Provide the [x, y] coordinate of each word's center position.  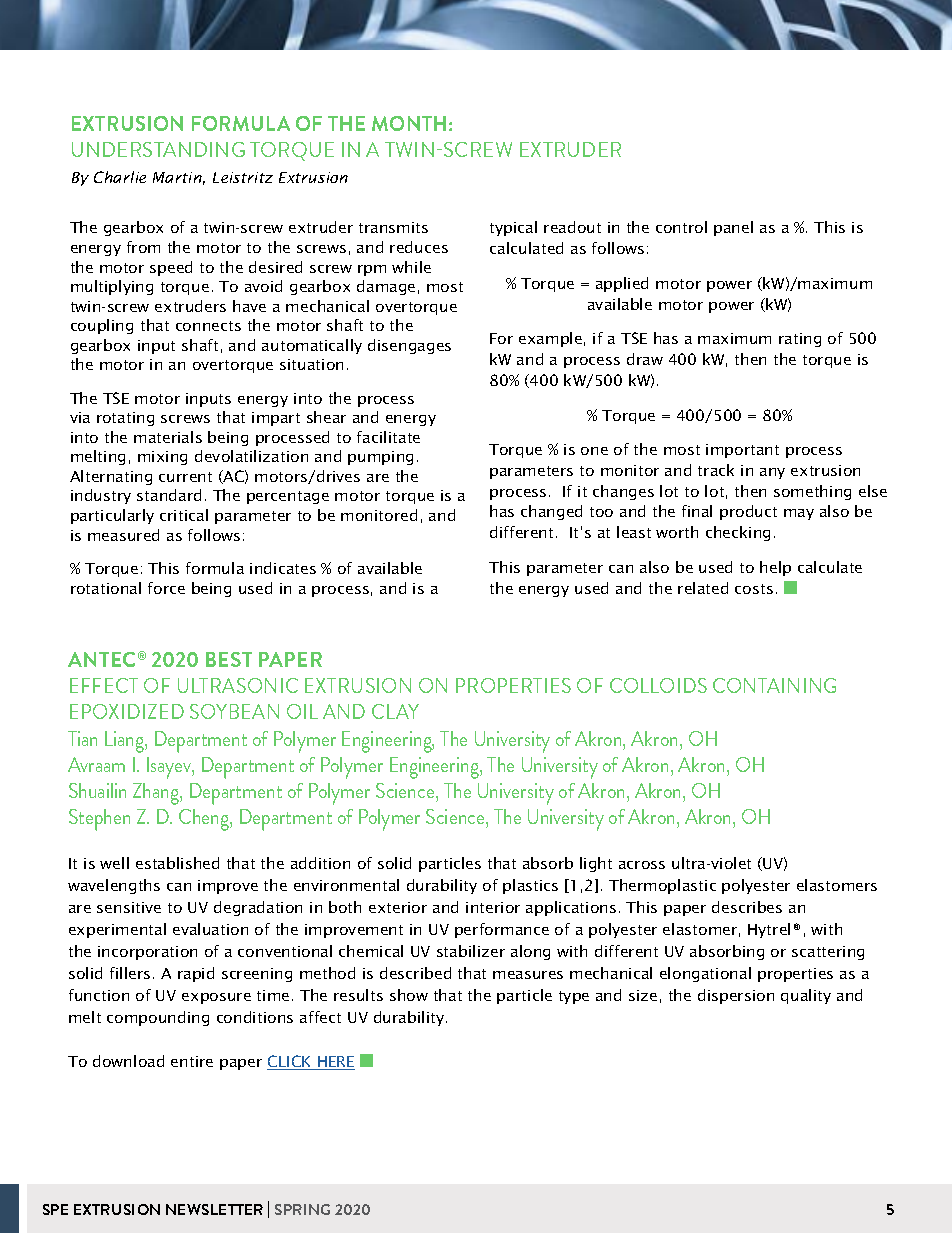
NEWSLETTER [214, 1209]
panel [733, 228]
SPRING [302, 1209]
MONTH [409, 123]
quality [806, 996]
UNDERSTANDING [158, 149]
